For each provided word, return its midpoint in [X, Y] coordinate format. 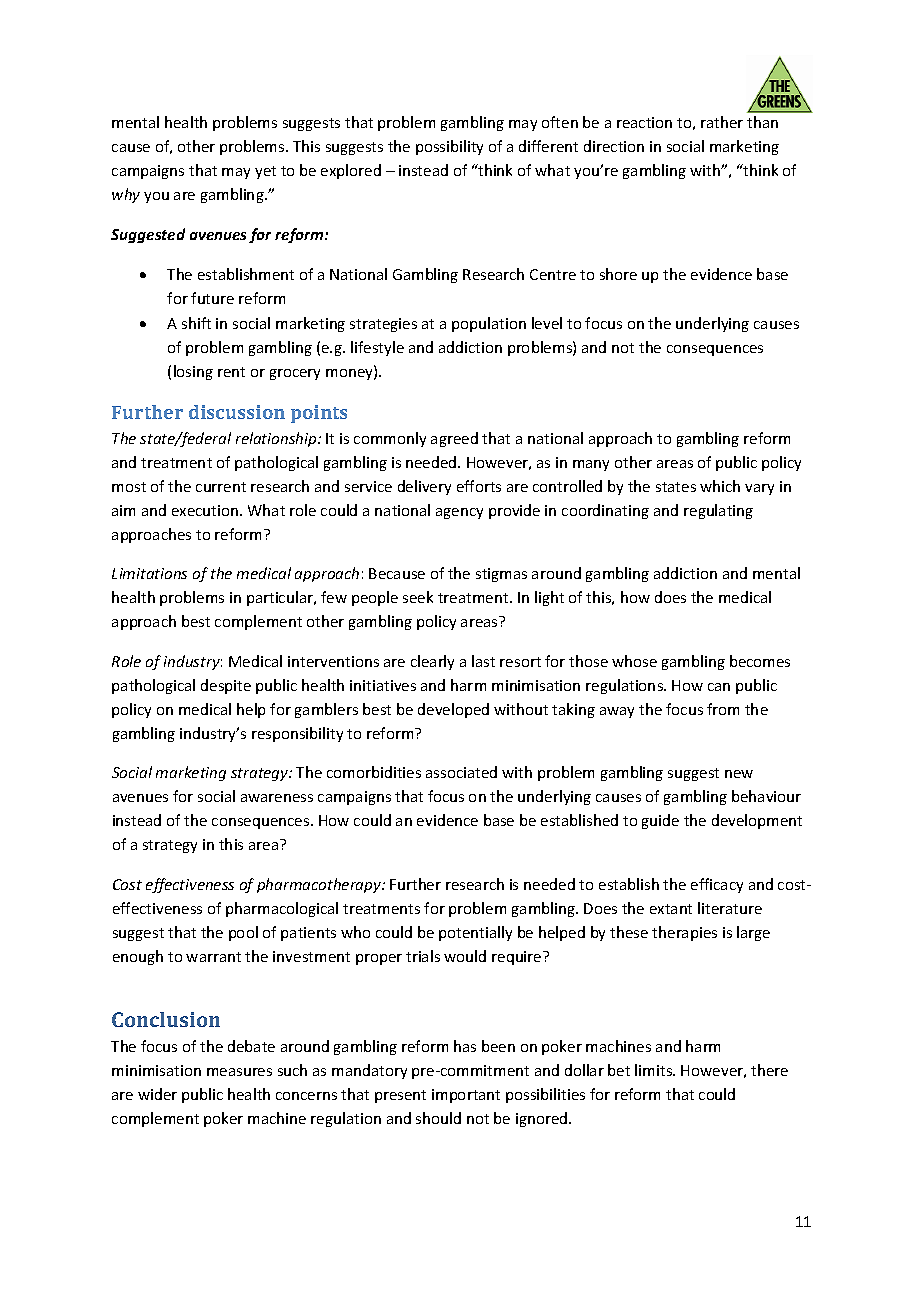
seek [418, 597]
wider [157, 1094]
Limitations [149, 573]
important [466, 1096]
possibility [449, 147]
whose [634, 661]
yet [265, 172]
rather [722, 122]
